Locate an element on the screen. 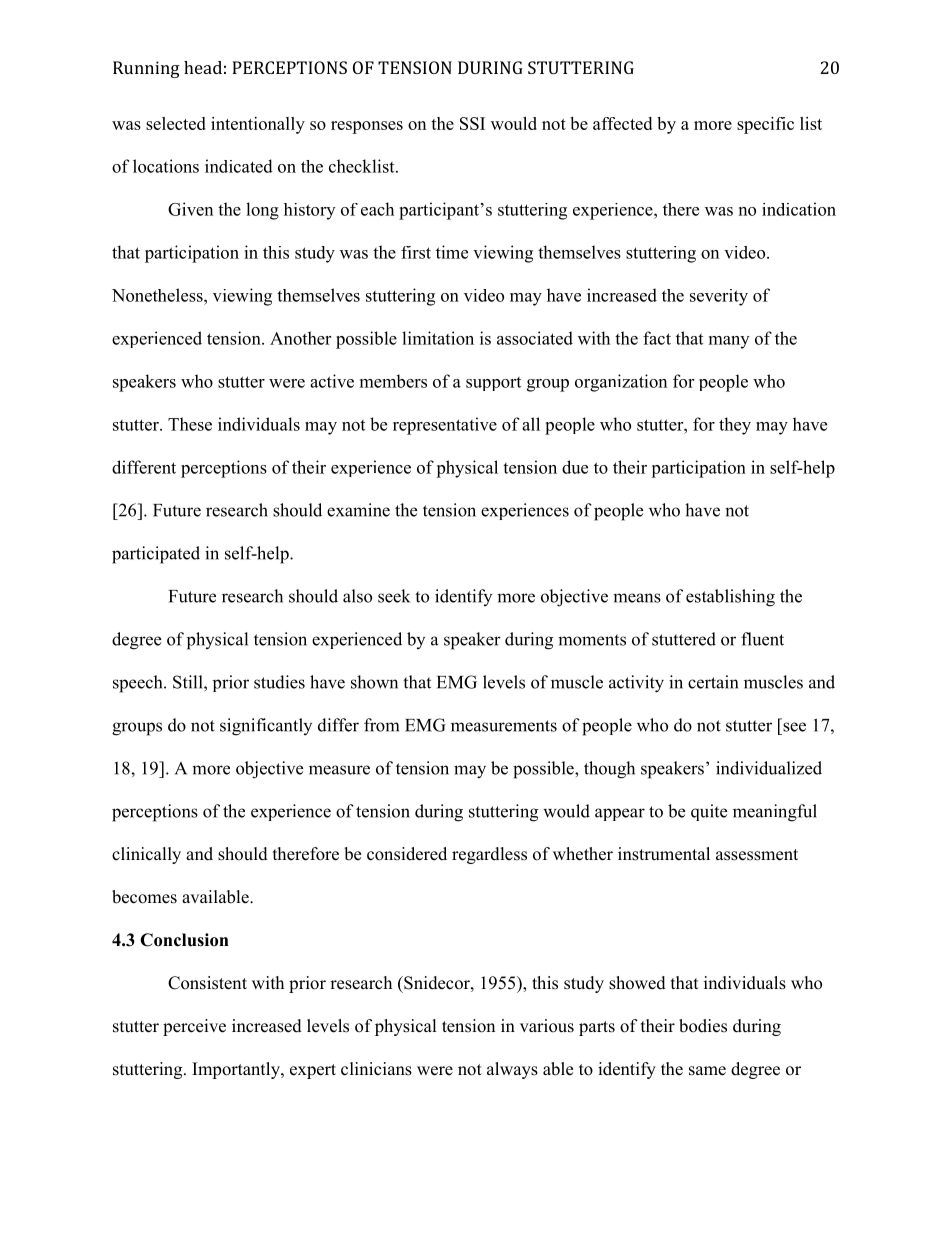  head is located at coordinates (203, 67).
